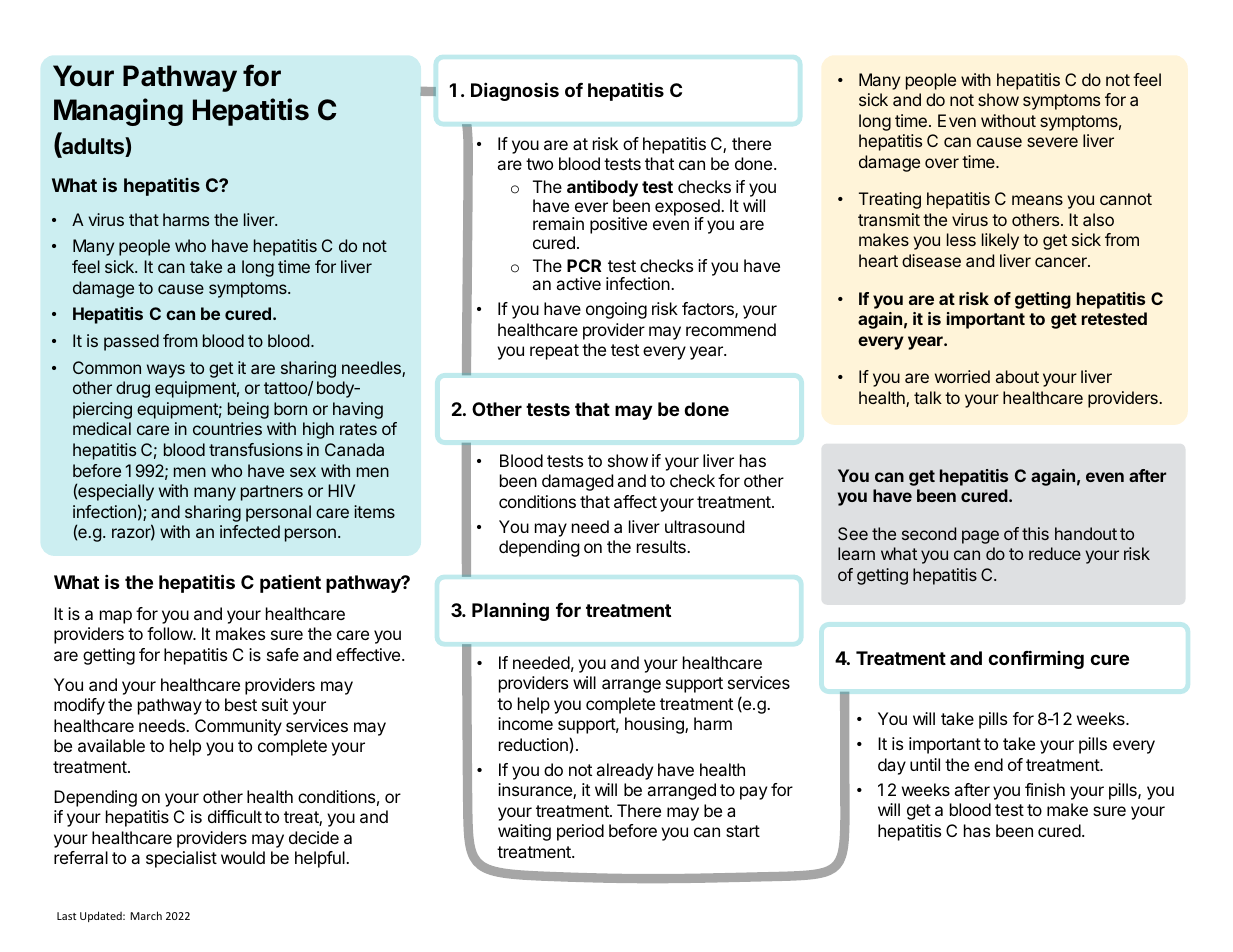  I want to click on housing, so click(655, 725).
